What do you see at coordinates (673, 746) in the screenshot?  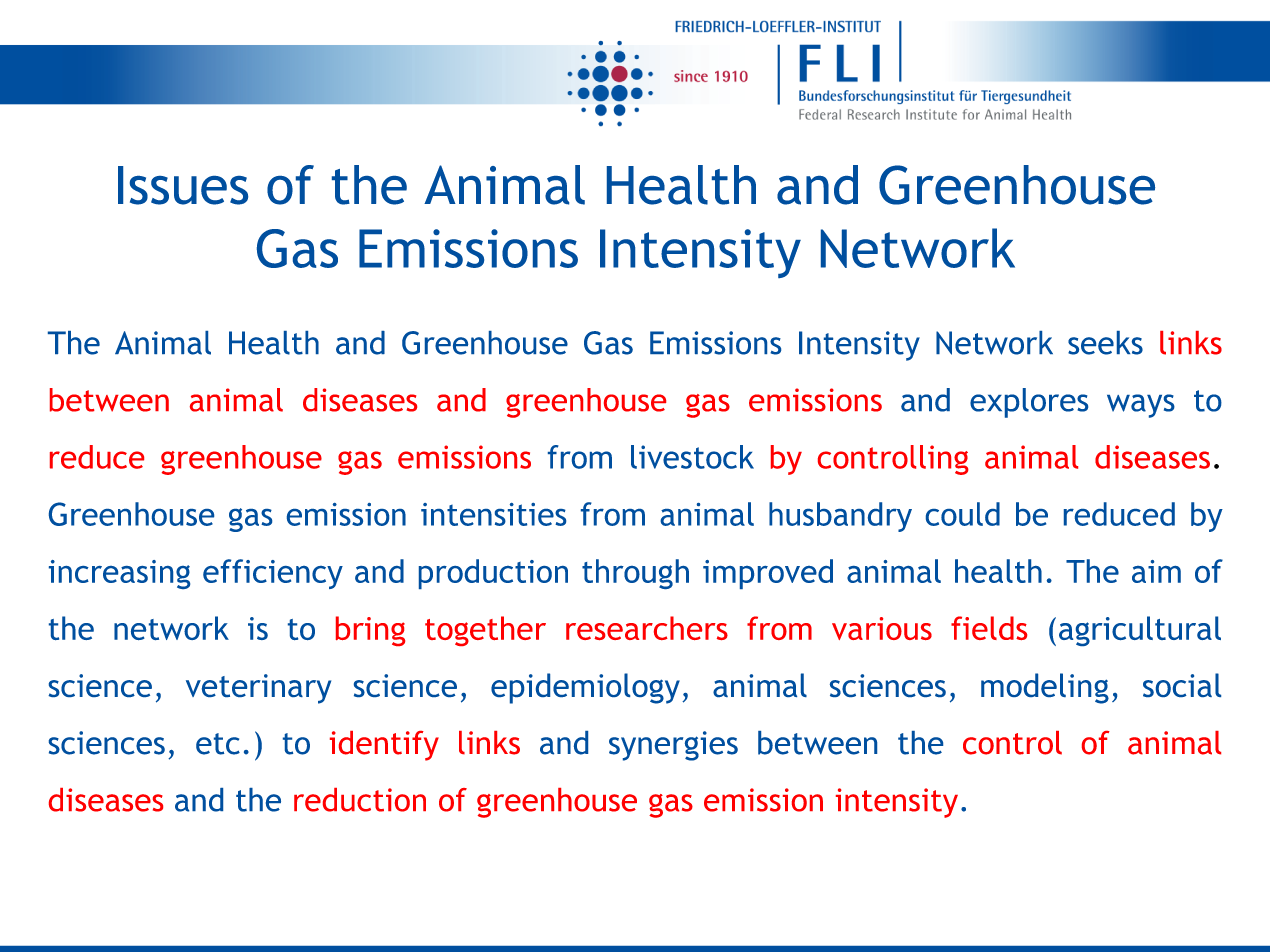 I see `synergies` at bounding box center [673, 746].
